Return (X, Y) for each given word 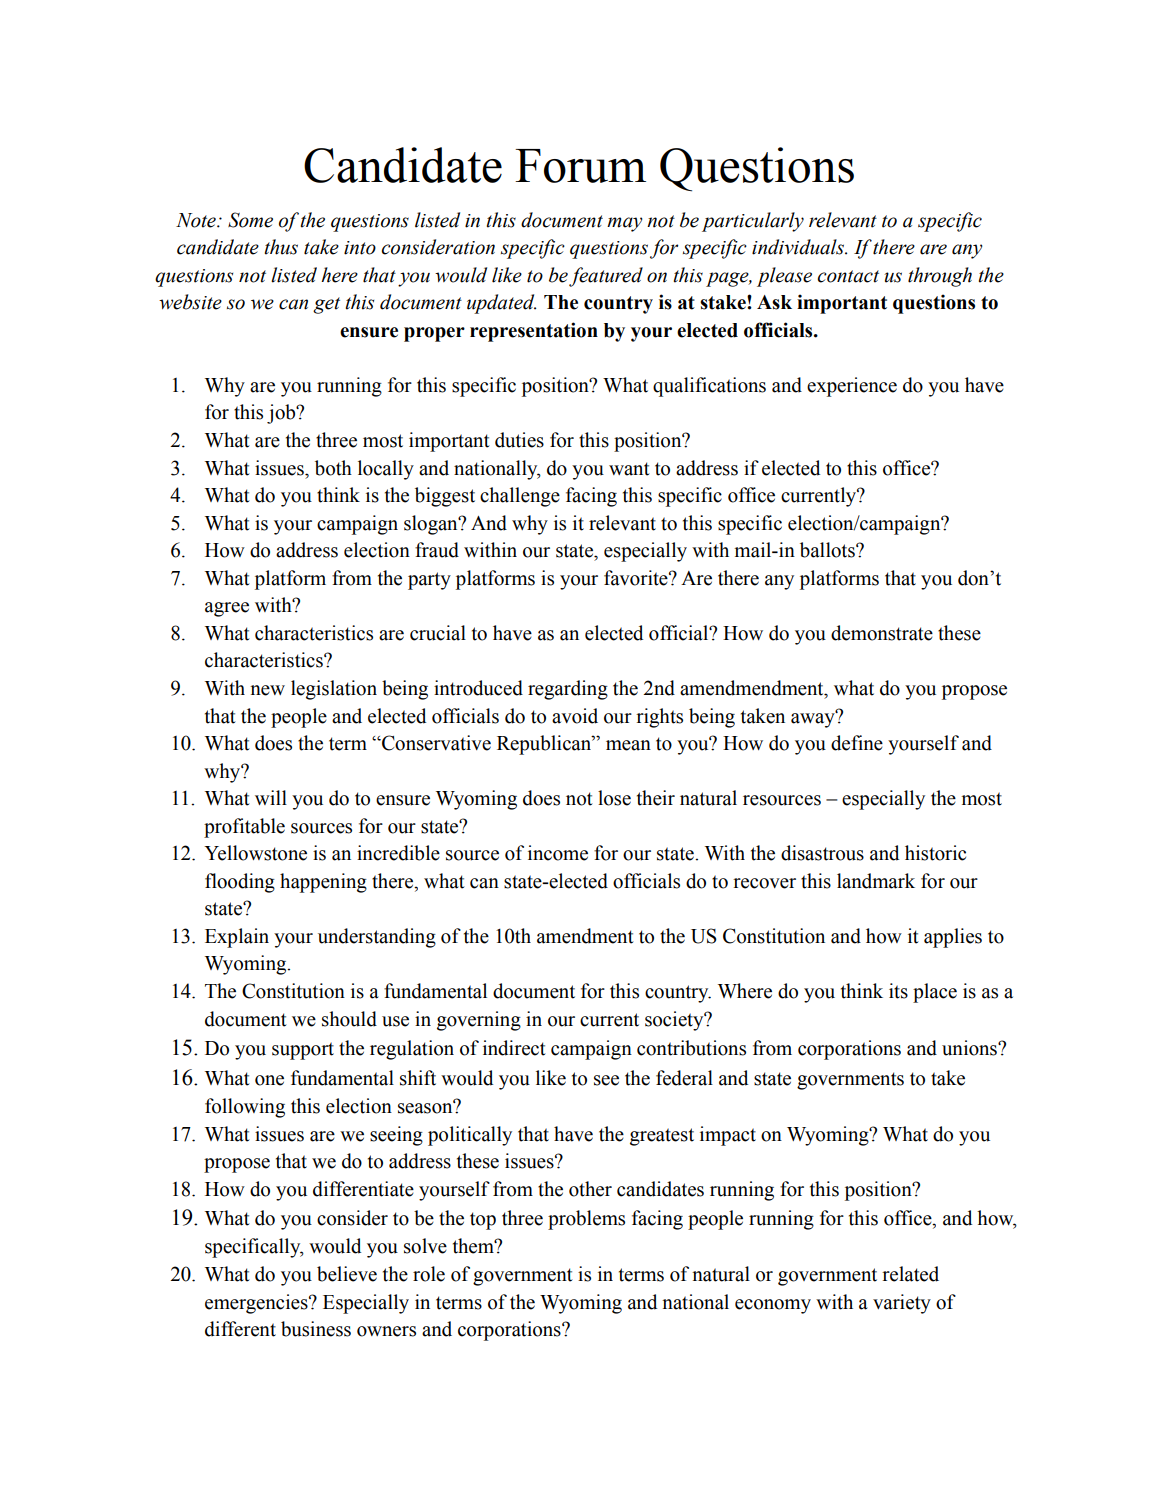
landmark (876, 881)
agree (227, 609)
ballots (828, 550)
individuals (799, 247)
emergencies (257, 1304)
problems (586, 1220)
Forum (580, 166)
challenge (520, 497)
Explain (237, 938)
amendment (585, 936)
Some (250, 220)
